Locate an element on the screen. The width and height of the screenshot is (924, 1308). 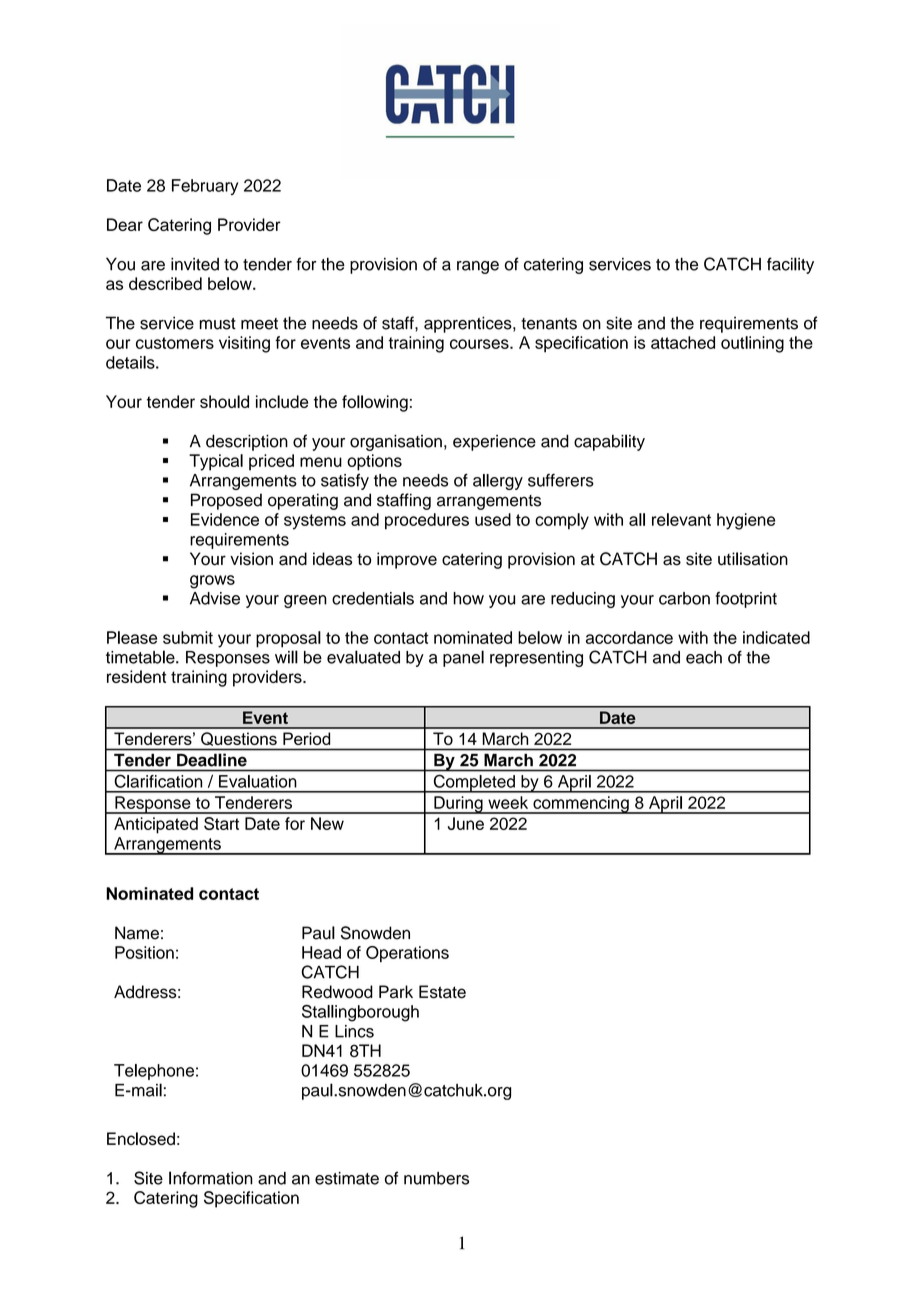
numbers is located at coordinates (436, 1178).
